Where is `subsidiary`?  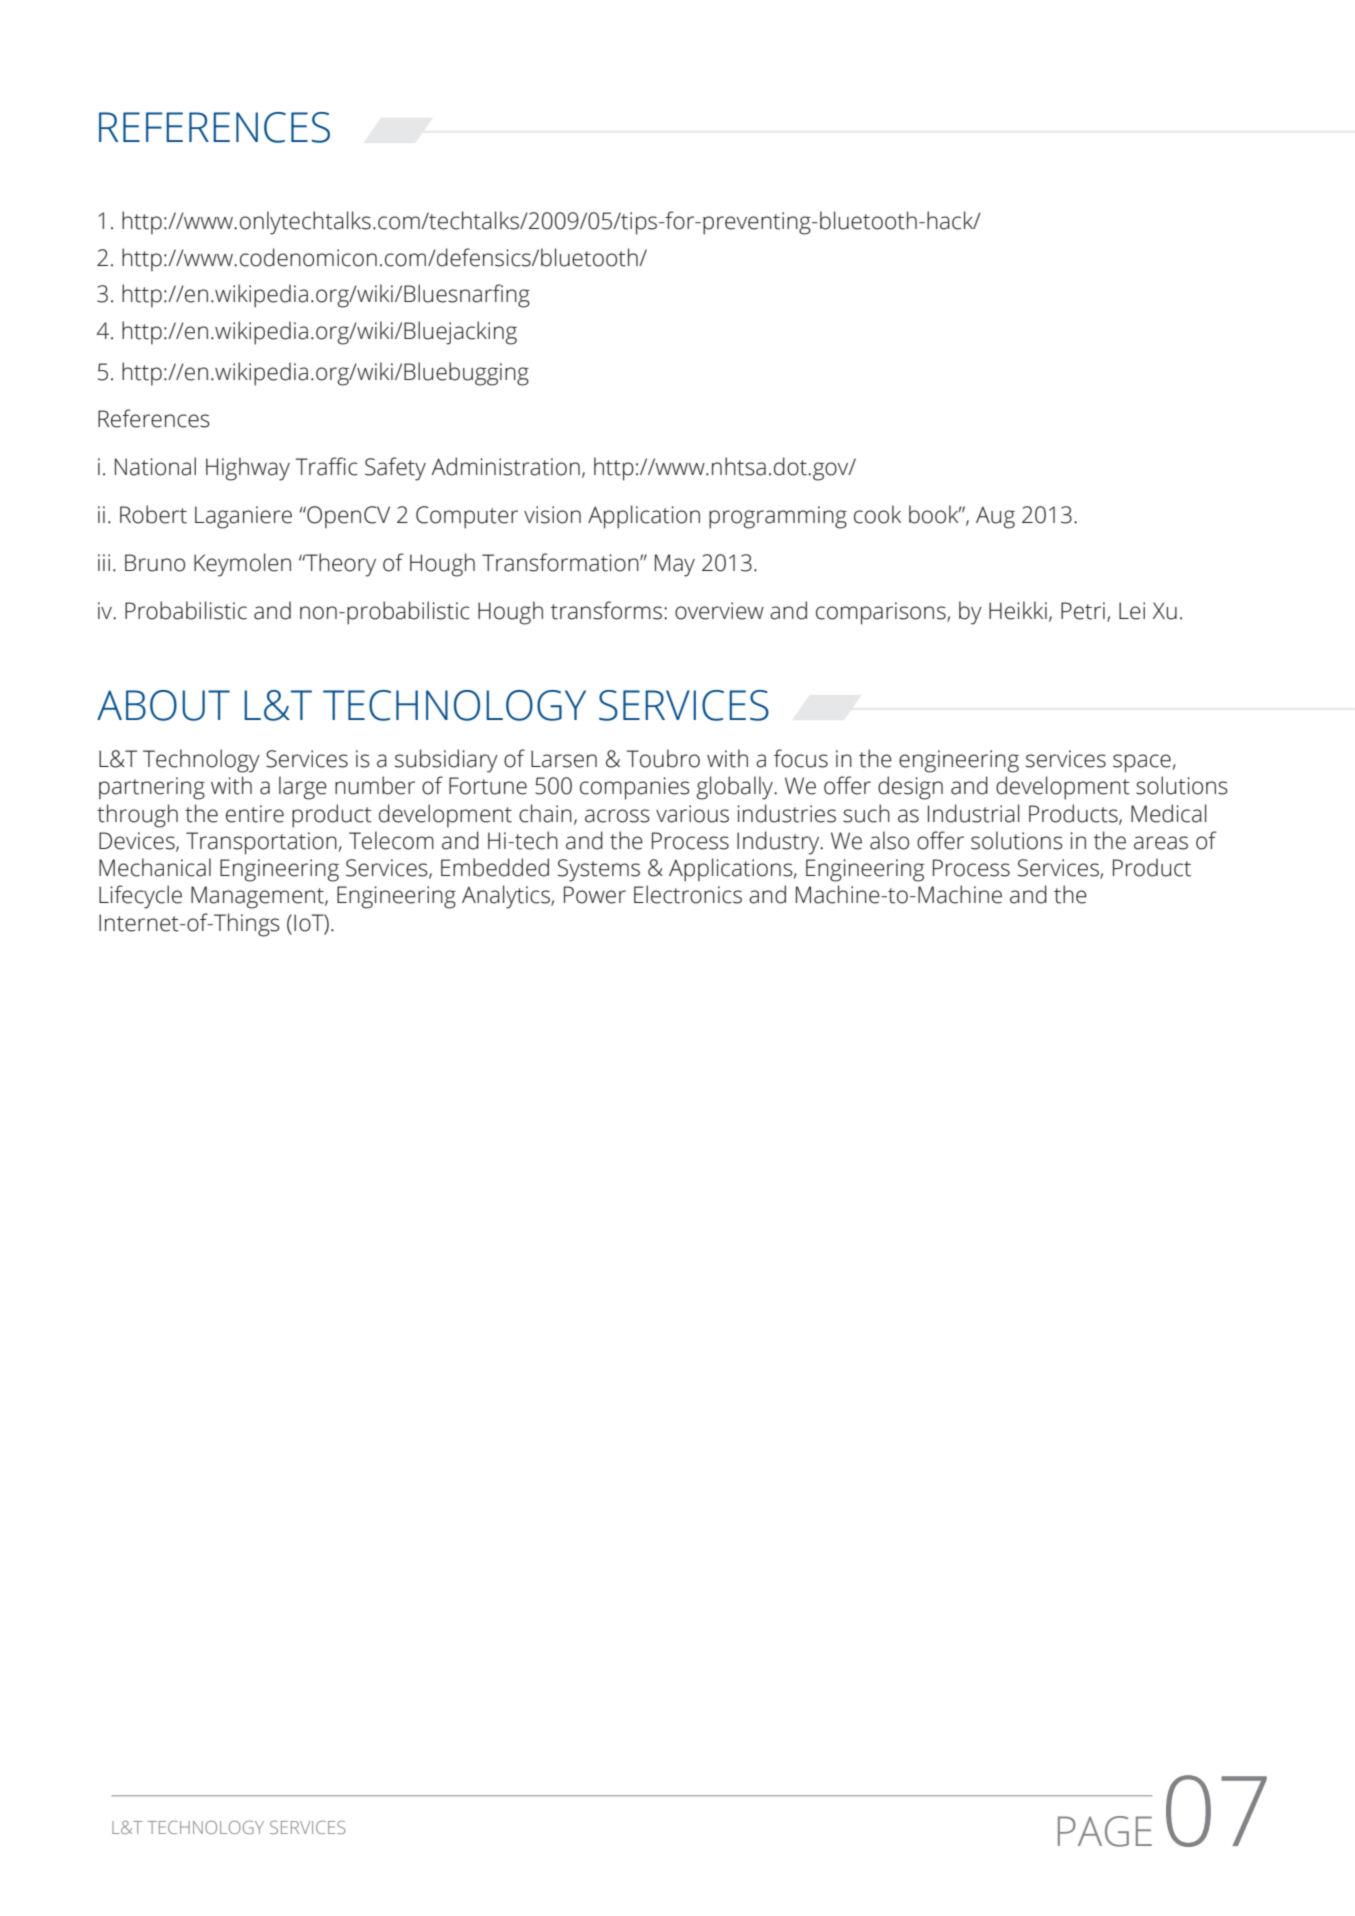 subsidiary is located at coordinates (446, 761).
